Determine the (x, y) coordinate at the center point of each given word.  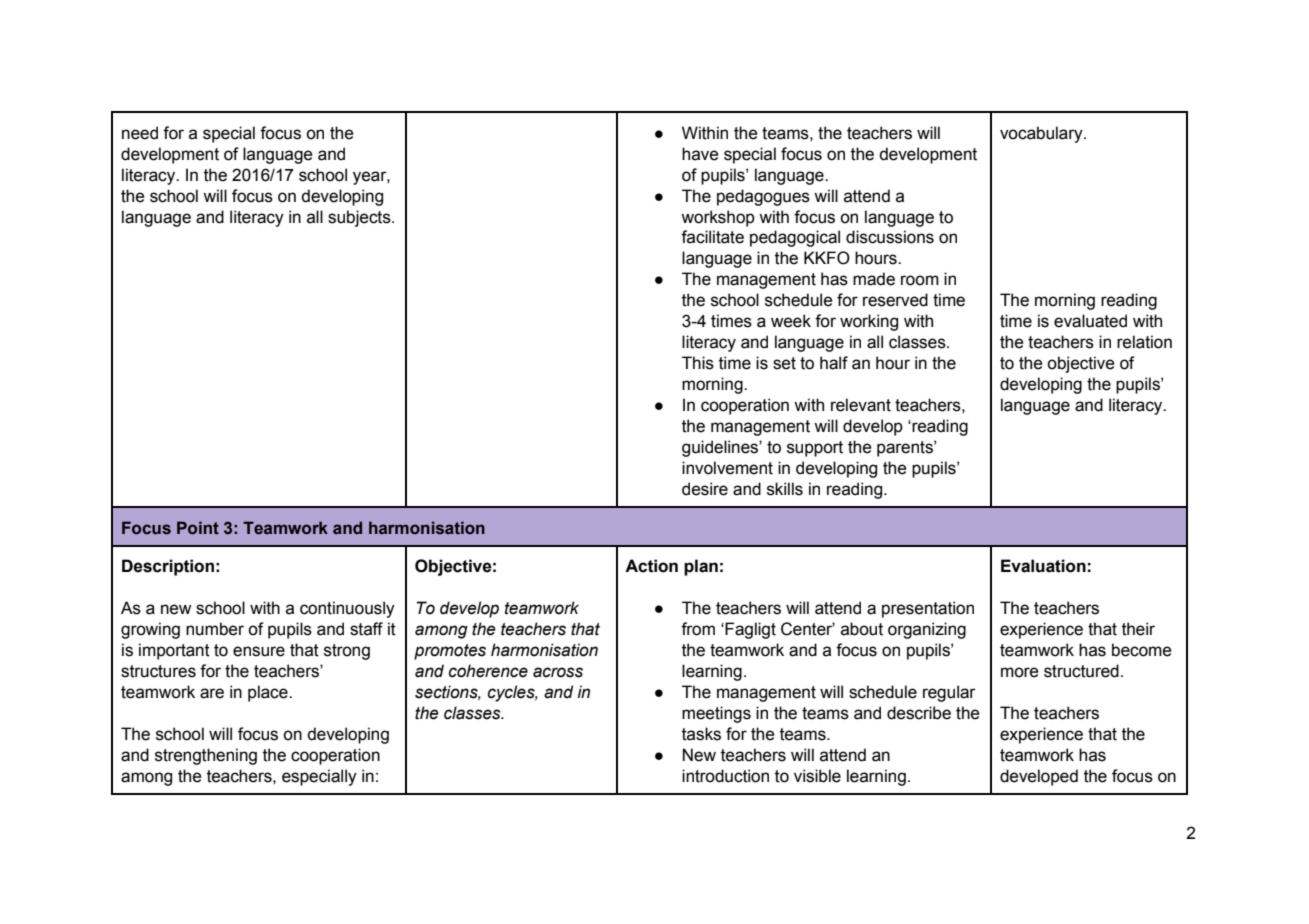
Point (198, 528)
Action (651, 566)
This (698, 363)
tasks (701, 734)
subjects (360, 218)
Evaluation (1043, 566)
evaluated (1090, 321)
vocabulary (1042, 134)
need (140, 133)
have (700, 154)
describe (919, 713)
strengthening (206, 756)
